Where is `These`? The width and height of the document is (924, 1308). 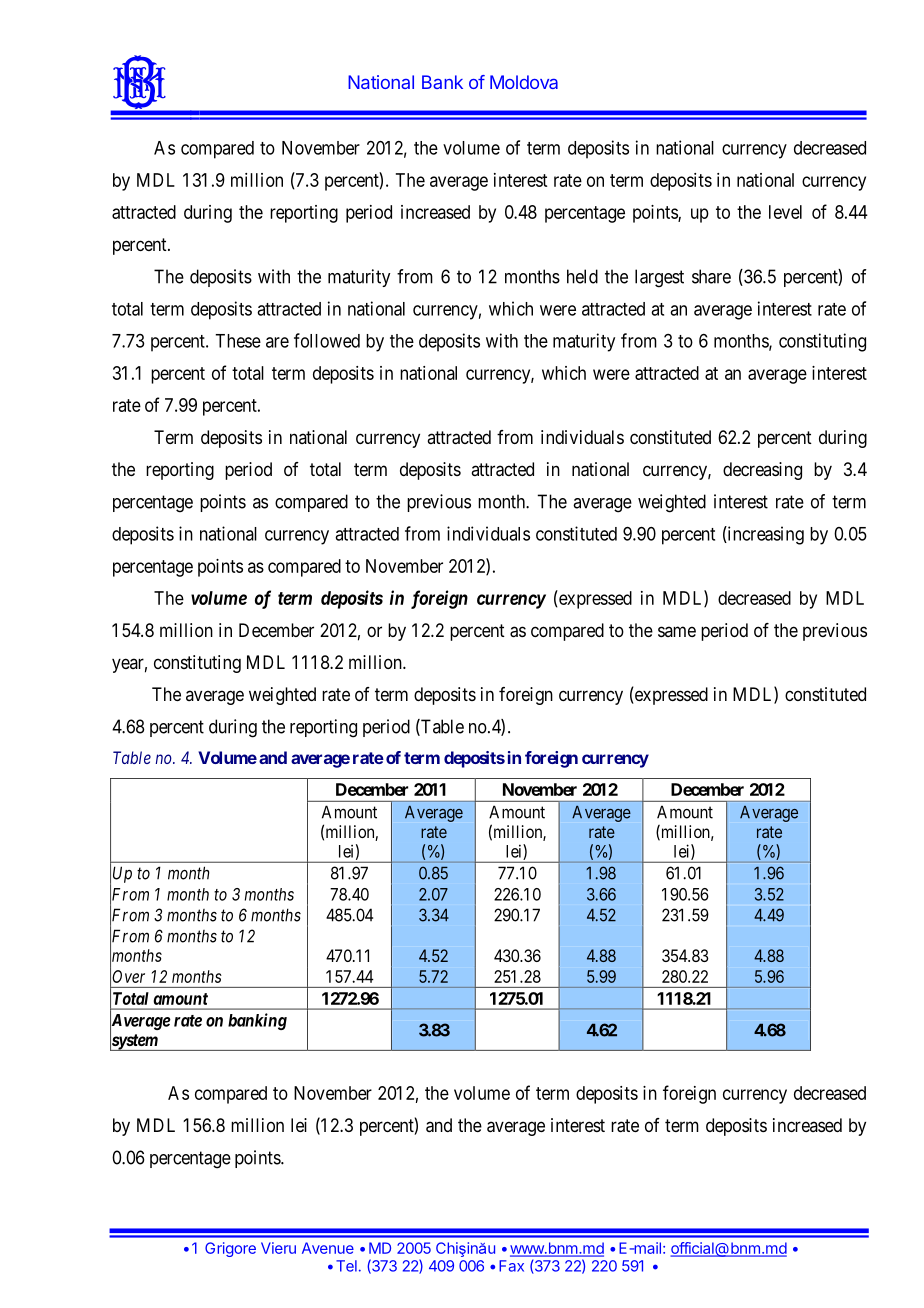
These is located at coordinates (238, 341).
